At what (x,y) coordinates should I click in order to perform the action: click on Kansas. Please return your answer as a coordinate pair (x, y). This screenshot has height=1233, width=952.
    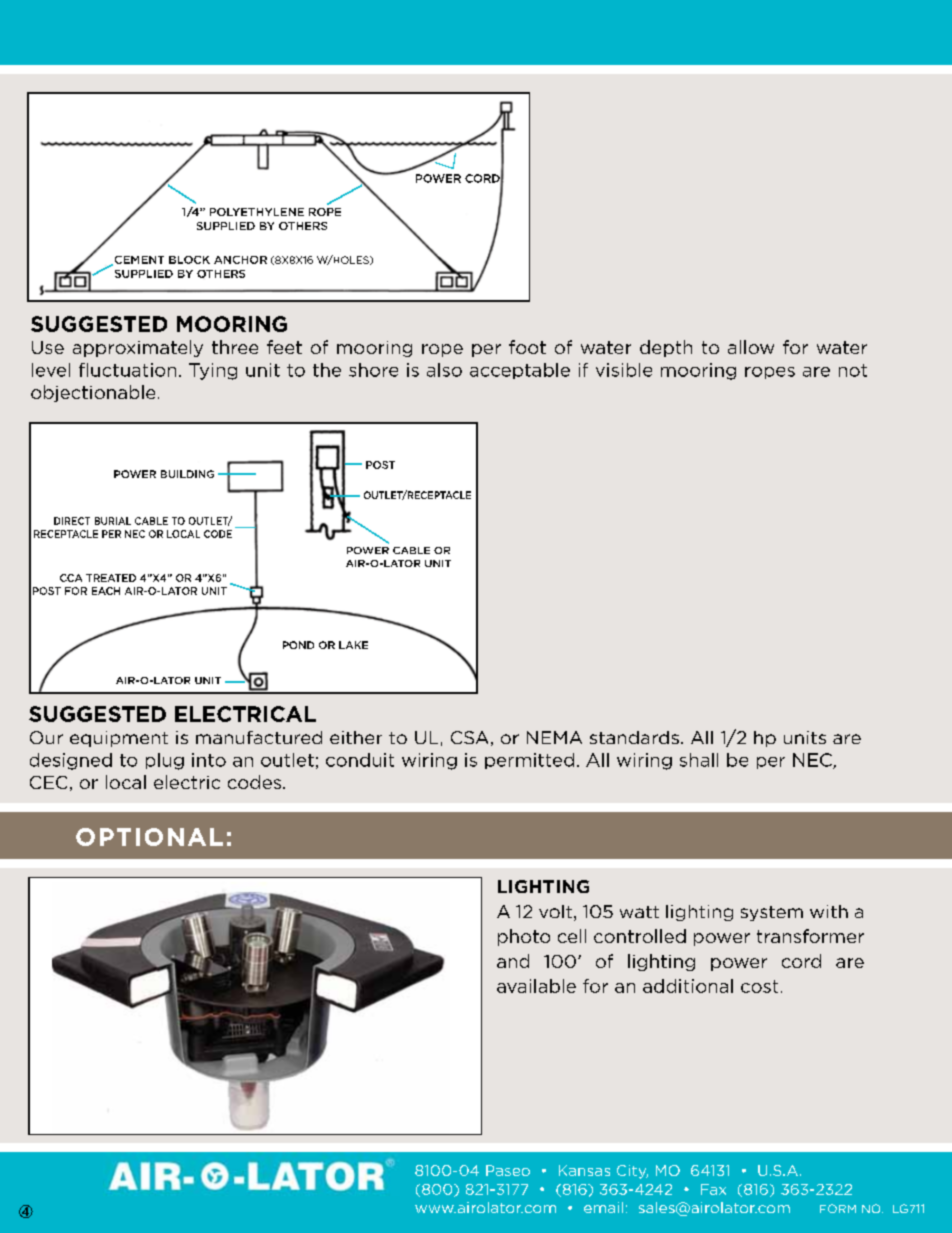
    Looking at the image, I should click on (584, 1170).
